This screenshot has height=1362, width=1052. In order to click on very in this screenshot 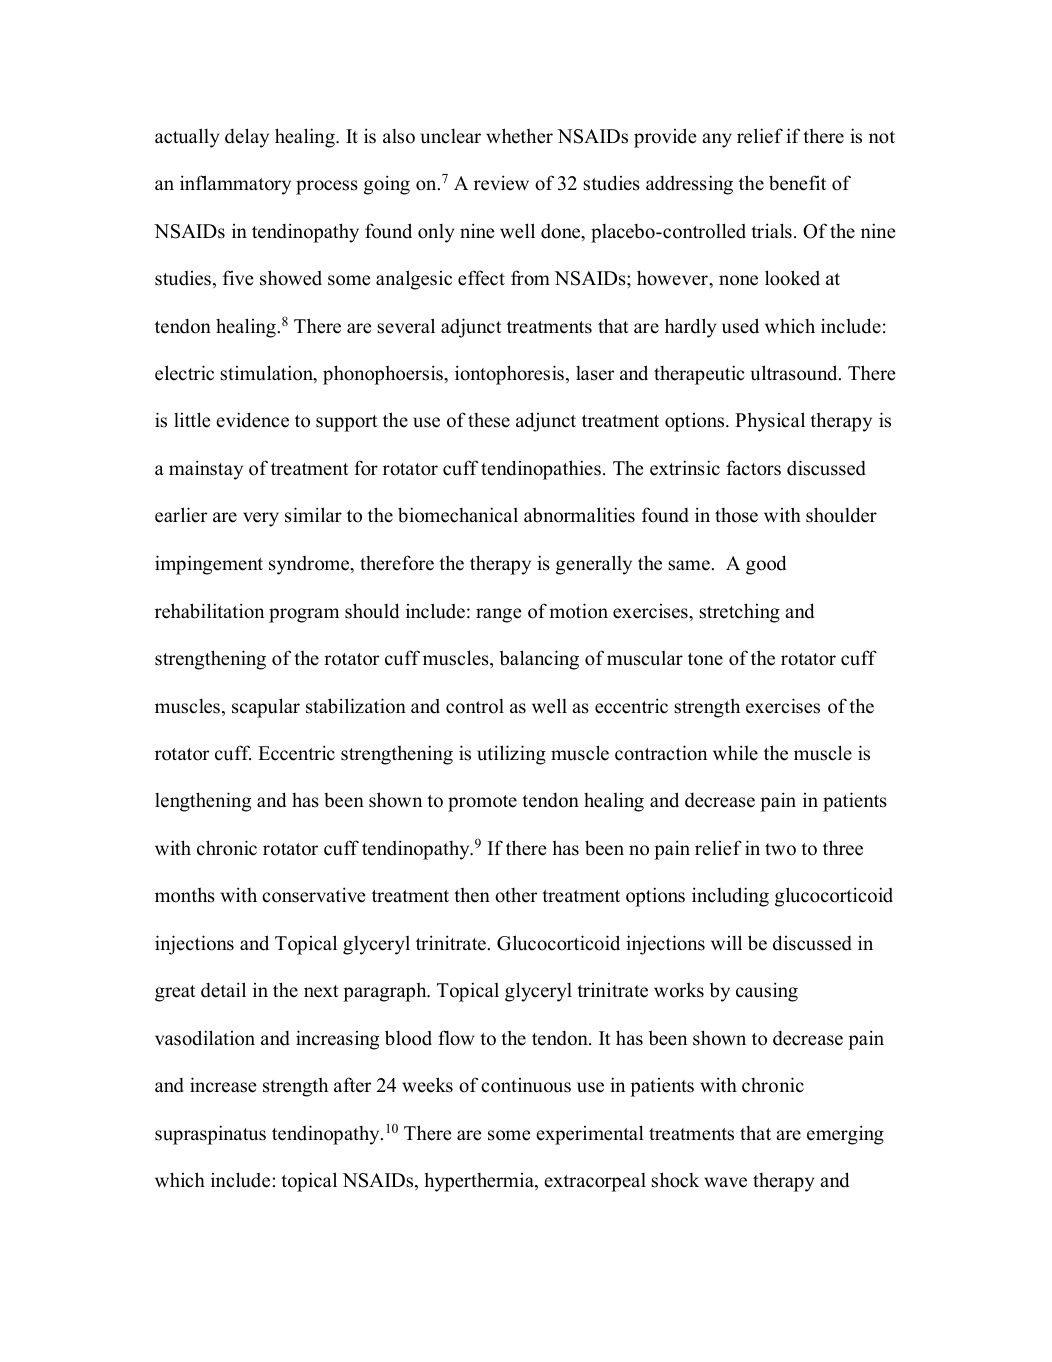, I will do `click(261, 519)`.
